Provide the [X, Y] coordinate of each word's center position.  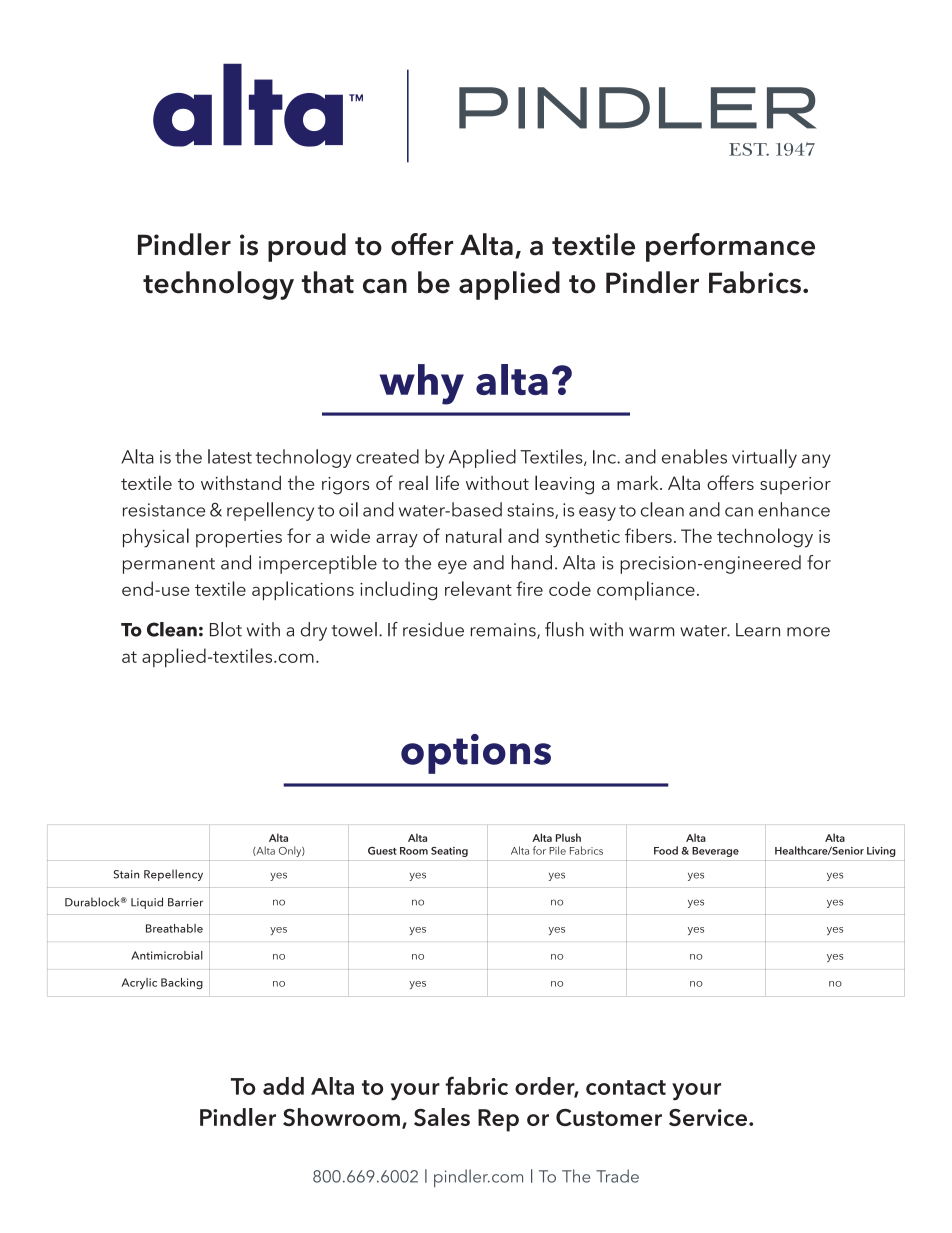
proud [307, 247]
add [283, 1086]
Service [708, 1117]
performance [730, 247]
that [328, 282]
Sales [442, 1117]
